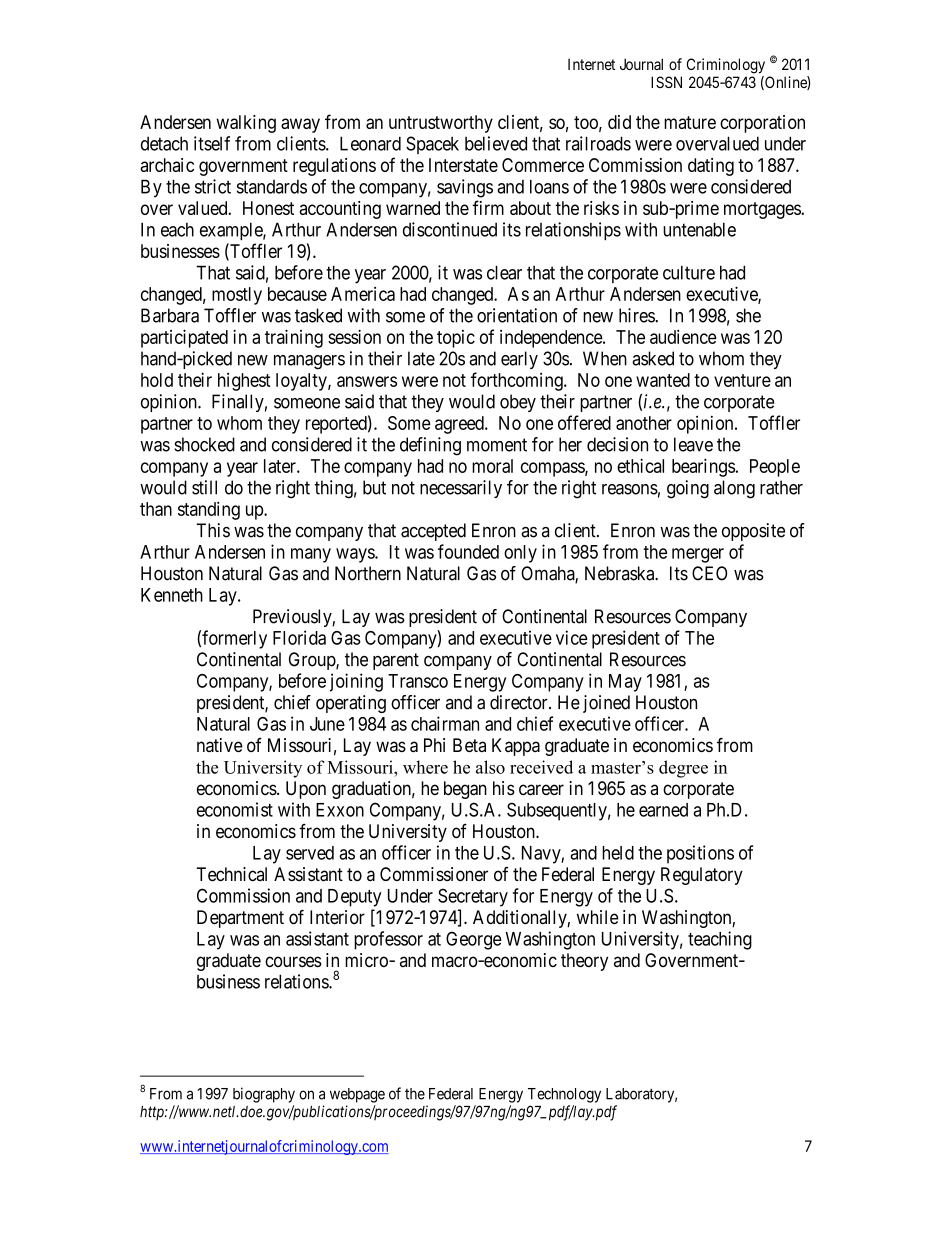  What do you see at coordinates (564, 1095) in the screenshot?
I see `Technology` at bounding box center [564, 1095].
